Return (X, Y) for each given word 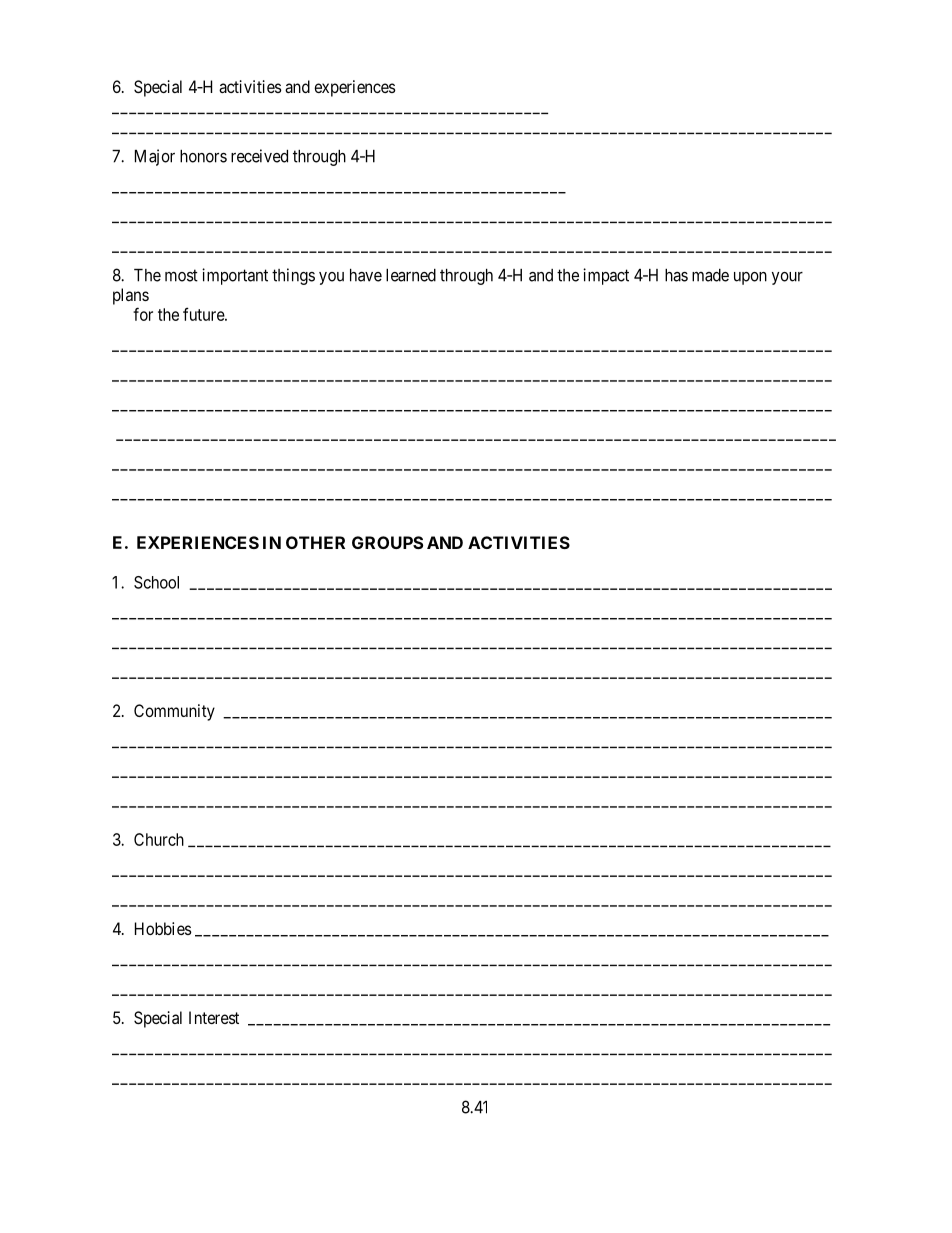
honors (203, 156)
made (710, 275)
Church (159, 839)
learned (411, 275)
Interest (214, 1017)
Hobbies (163, 928)
